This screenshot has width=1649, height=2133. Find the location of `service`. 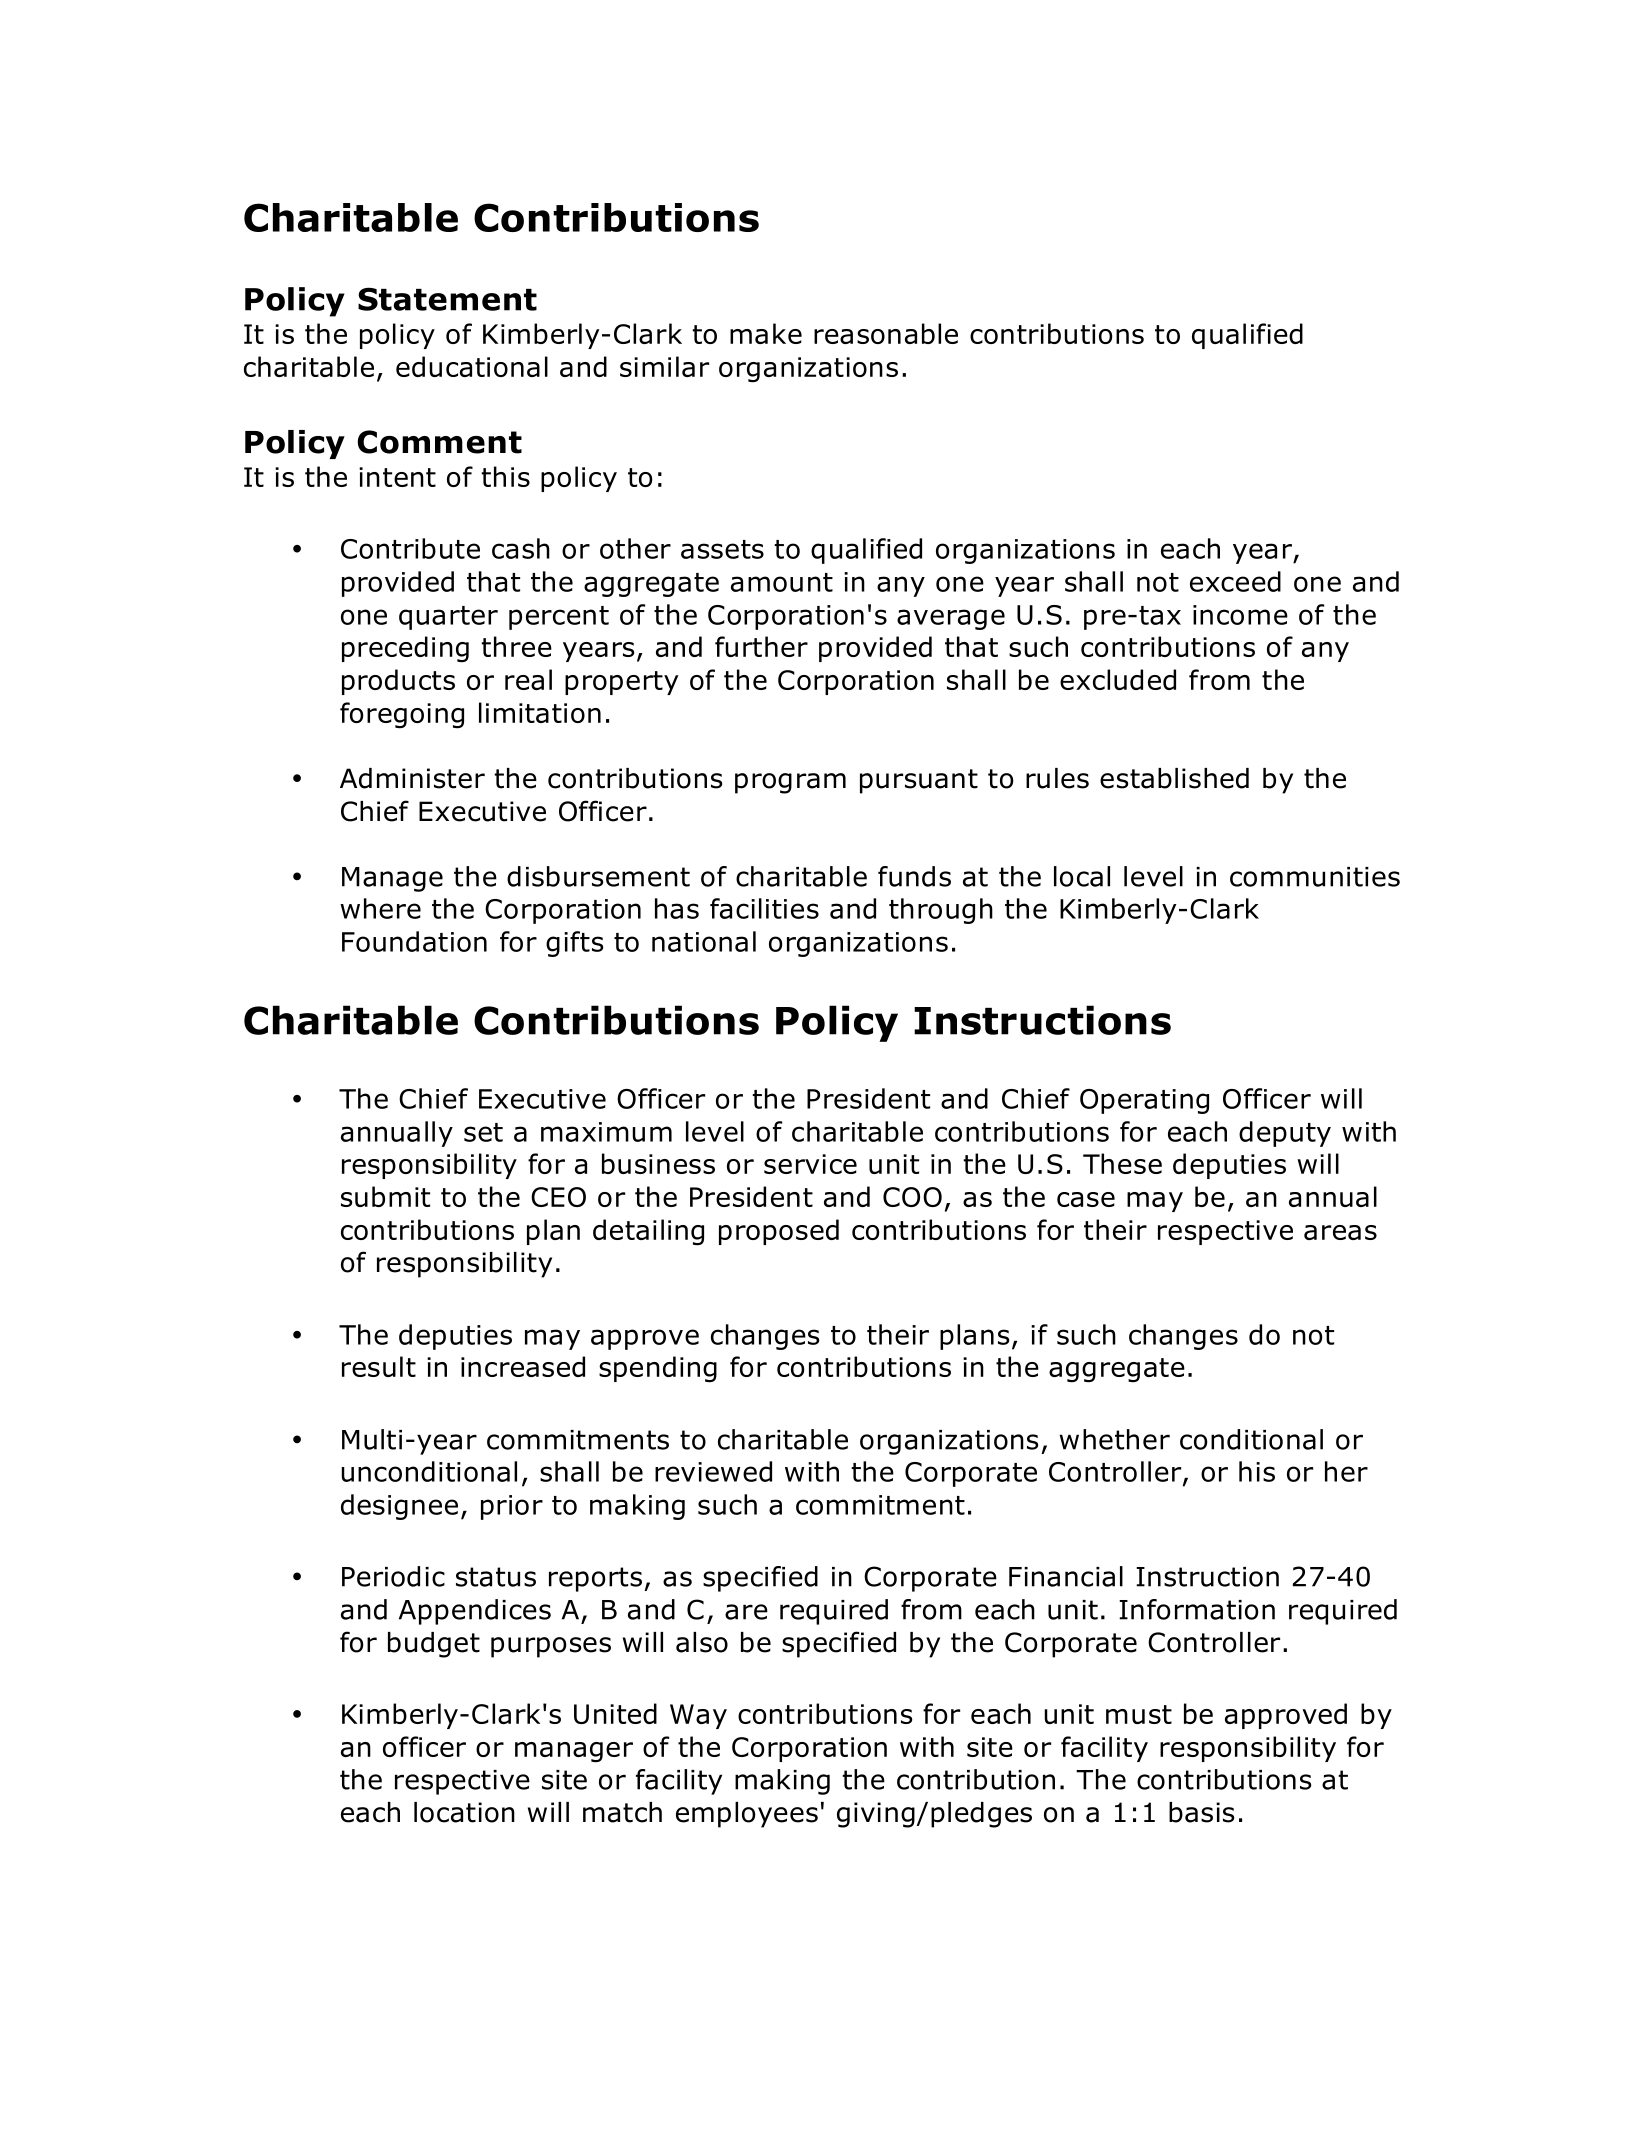

service is located at coordinates (810, 1164).
